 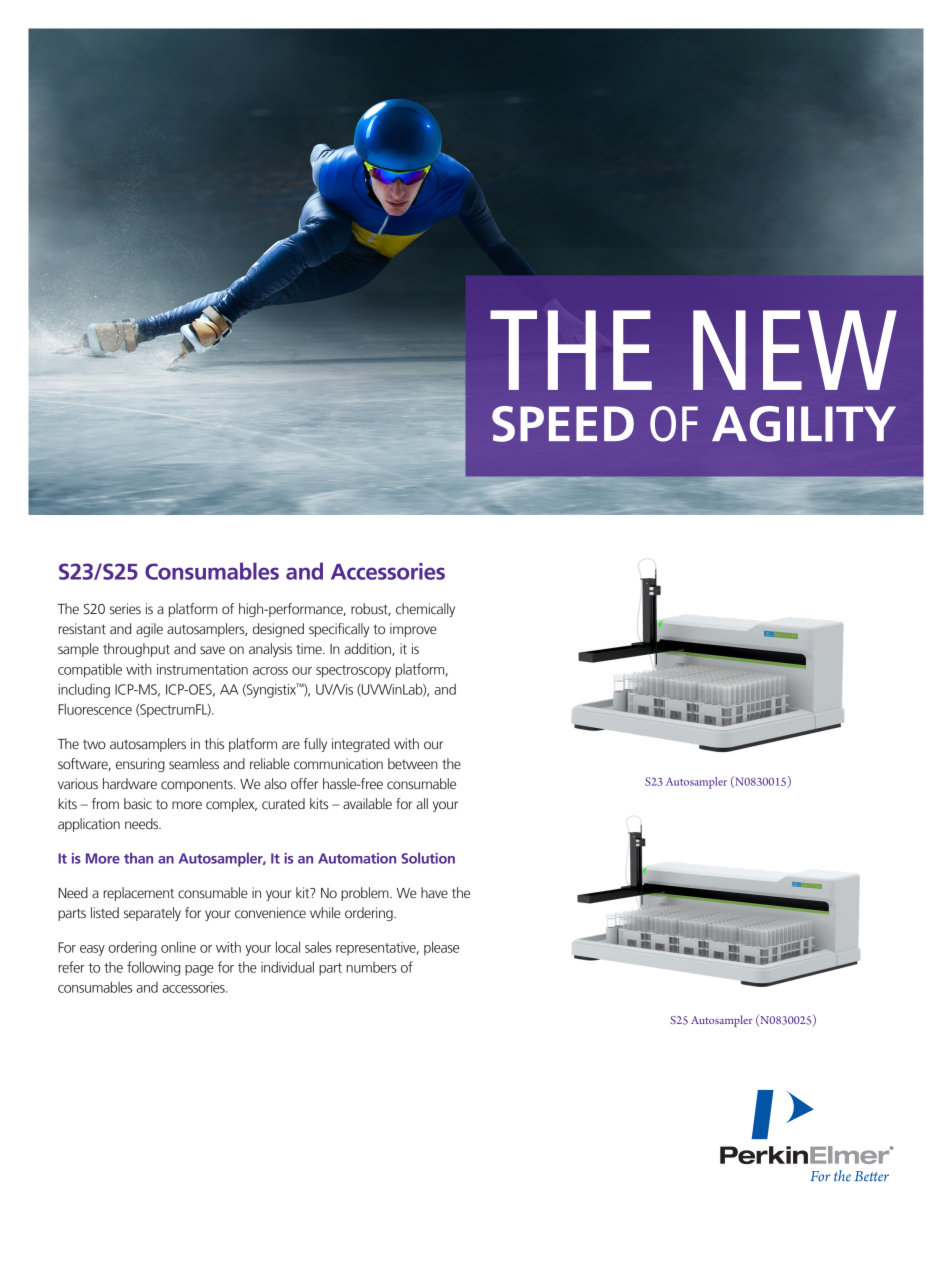 I want to click on throughput, so click(x=136, y=650).
